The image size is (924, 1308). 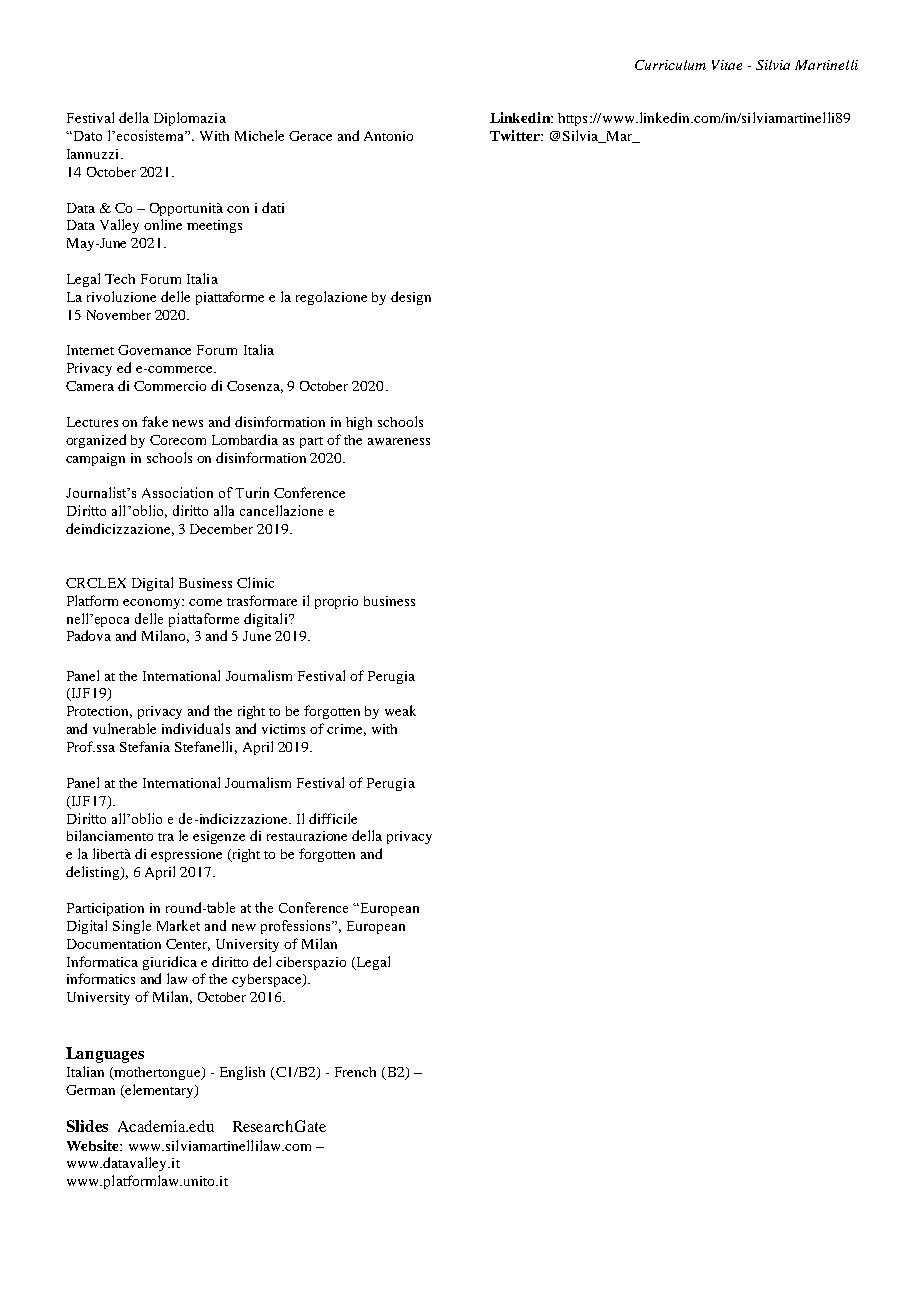 What do you see at coordinates (86, 136) in the screenshot?
I see `Dato` at bounding box center [86, 136].
